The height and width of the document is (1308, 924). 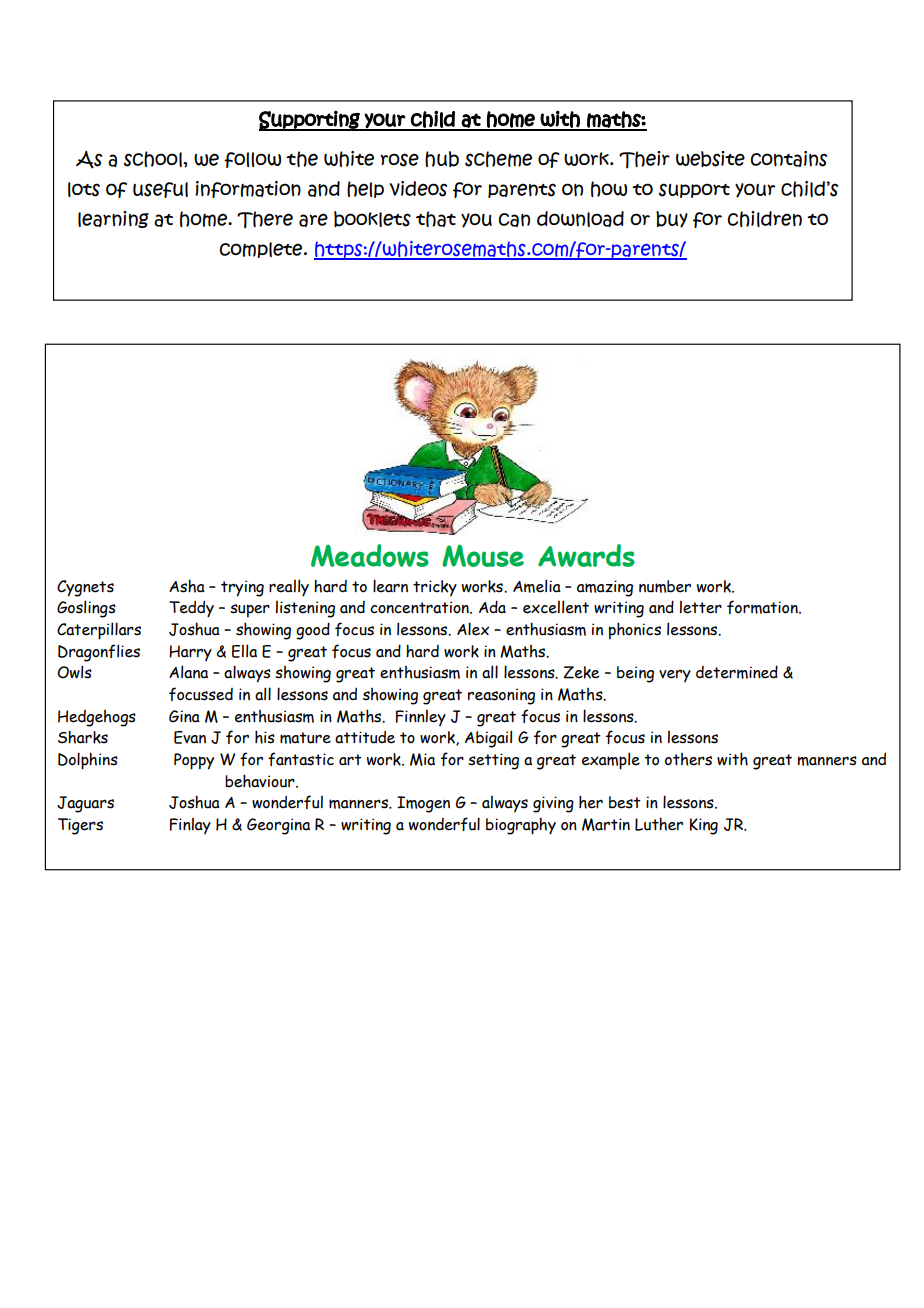 What do you see at coordinates (160, 190) in the document?
I see `useful` at bounding box center [160, 190].
